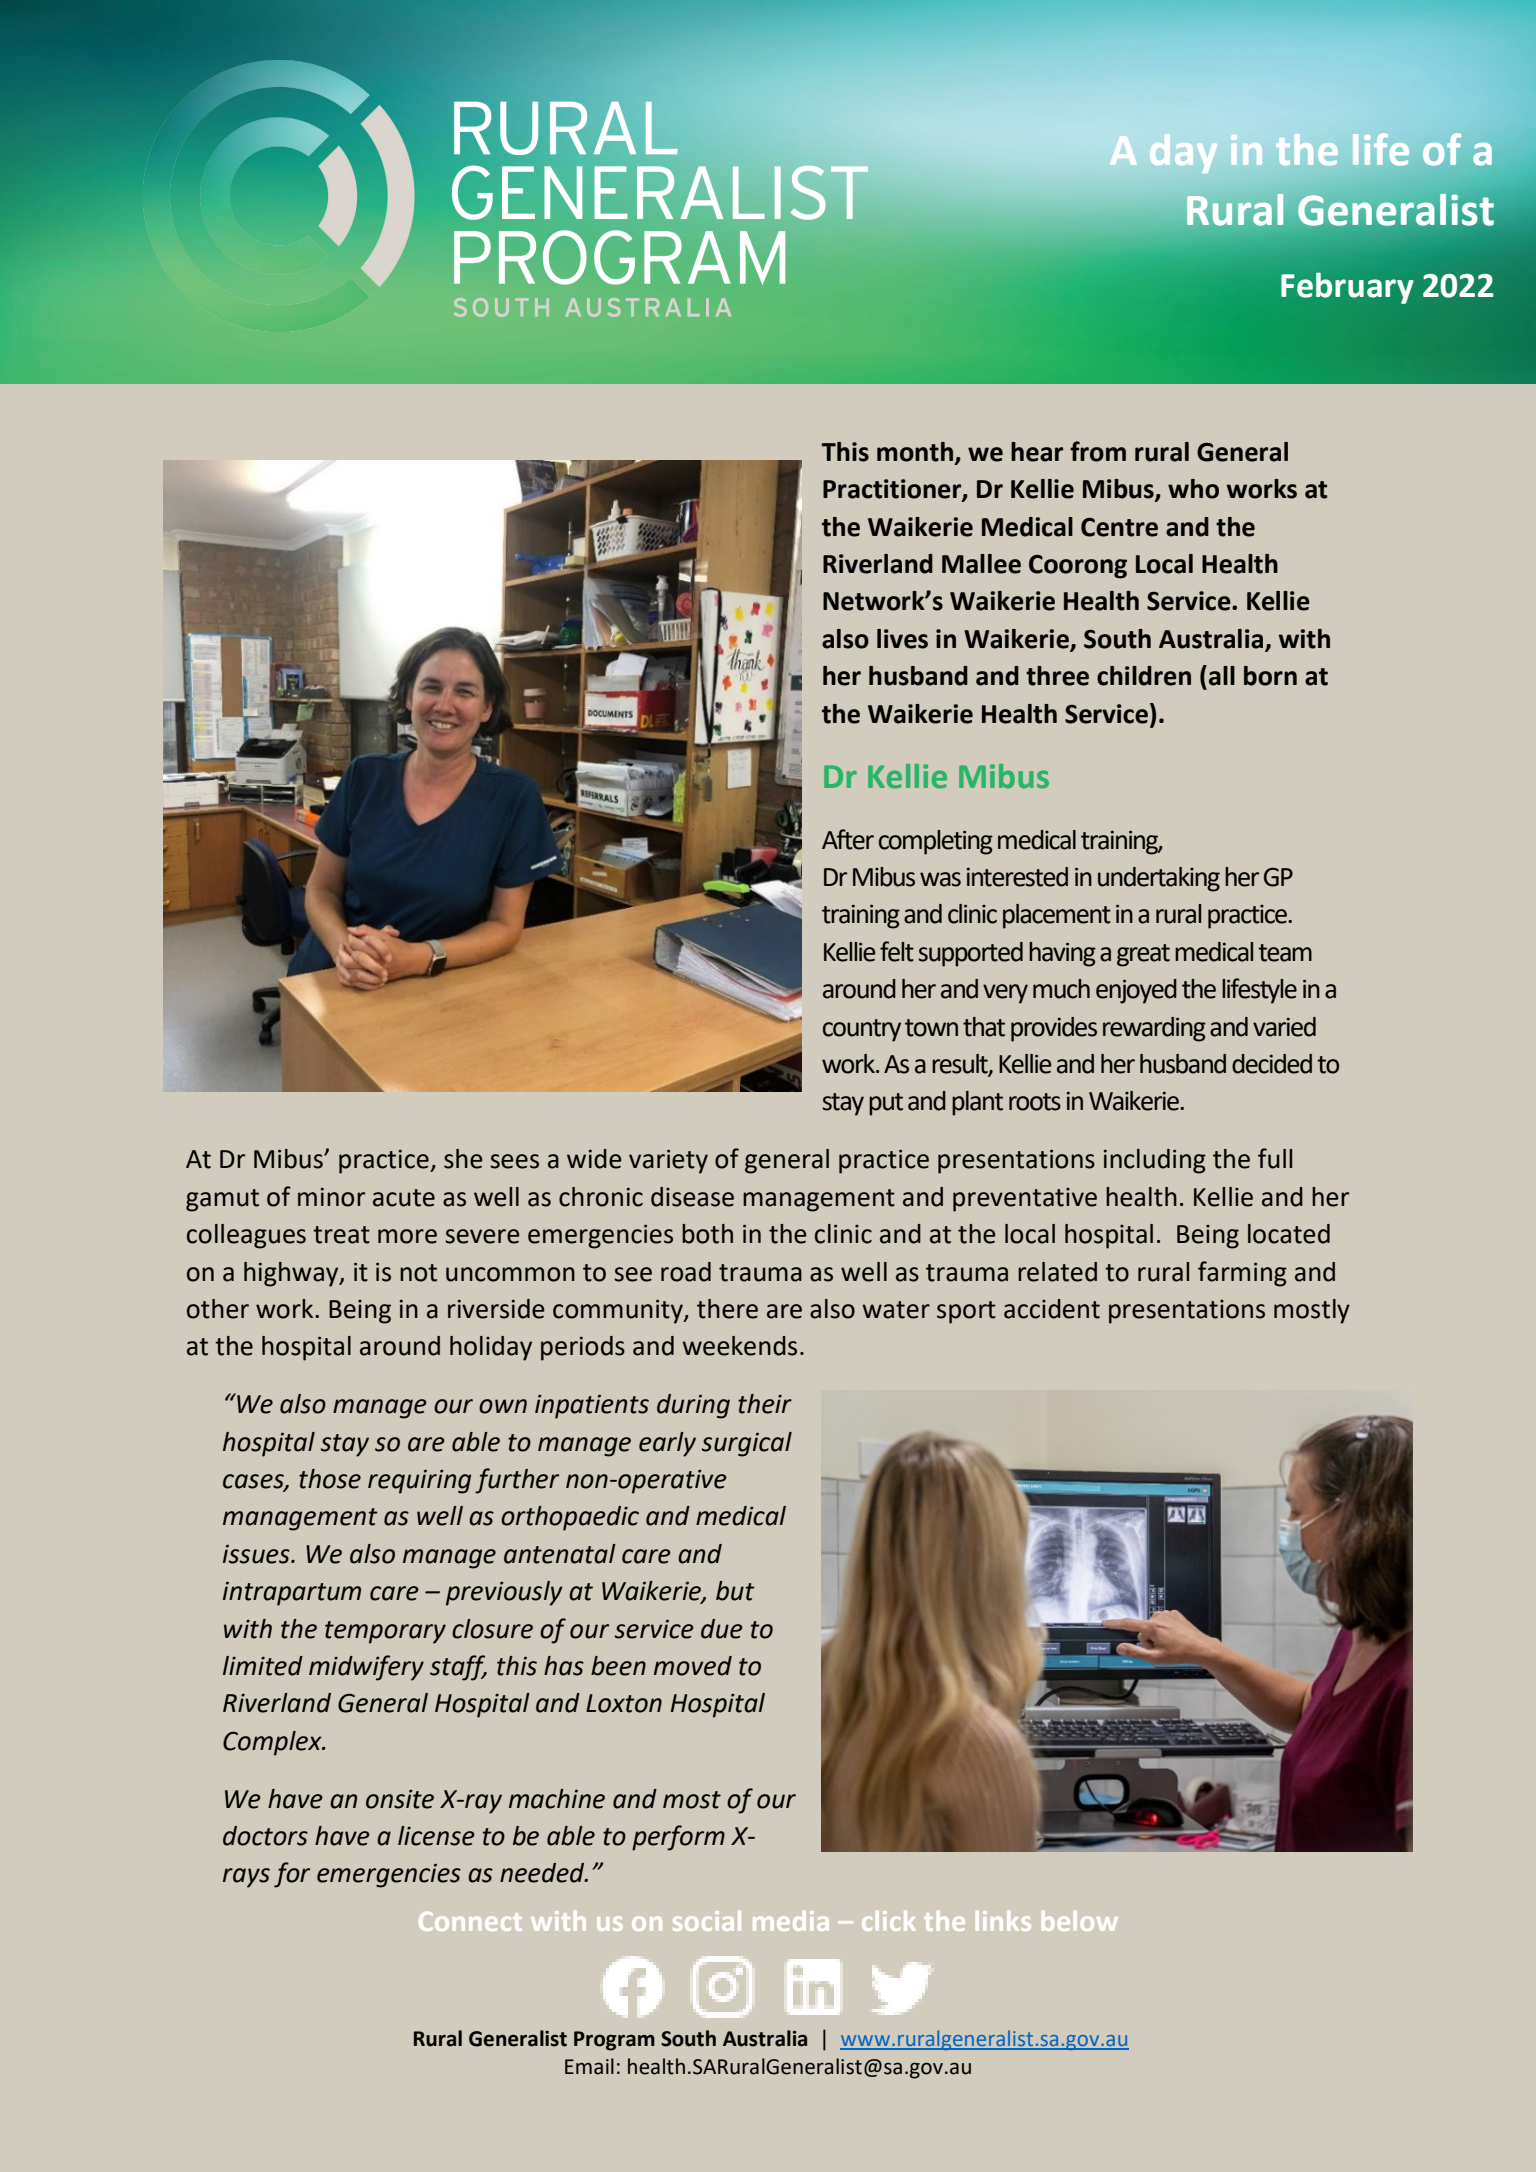 The width and height of the document is (1536, 2172). What do you see at coordinates (1347, 288) in the document?
I see `February` at bounding box center [1347, 288].
